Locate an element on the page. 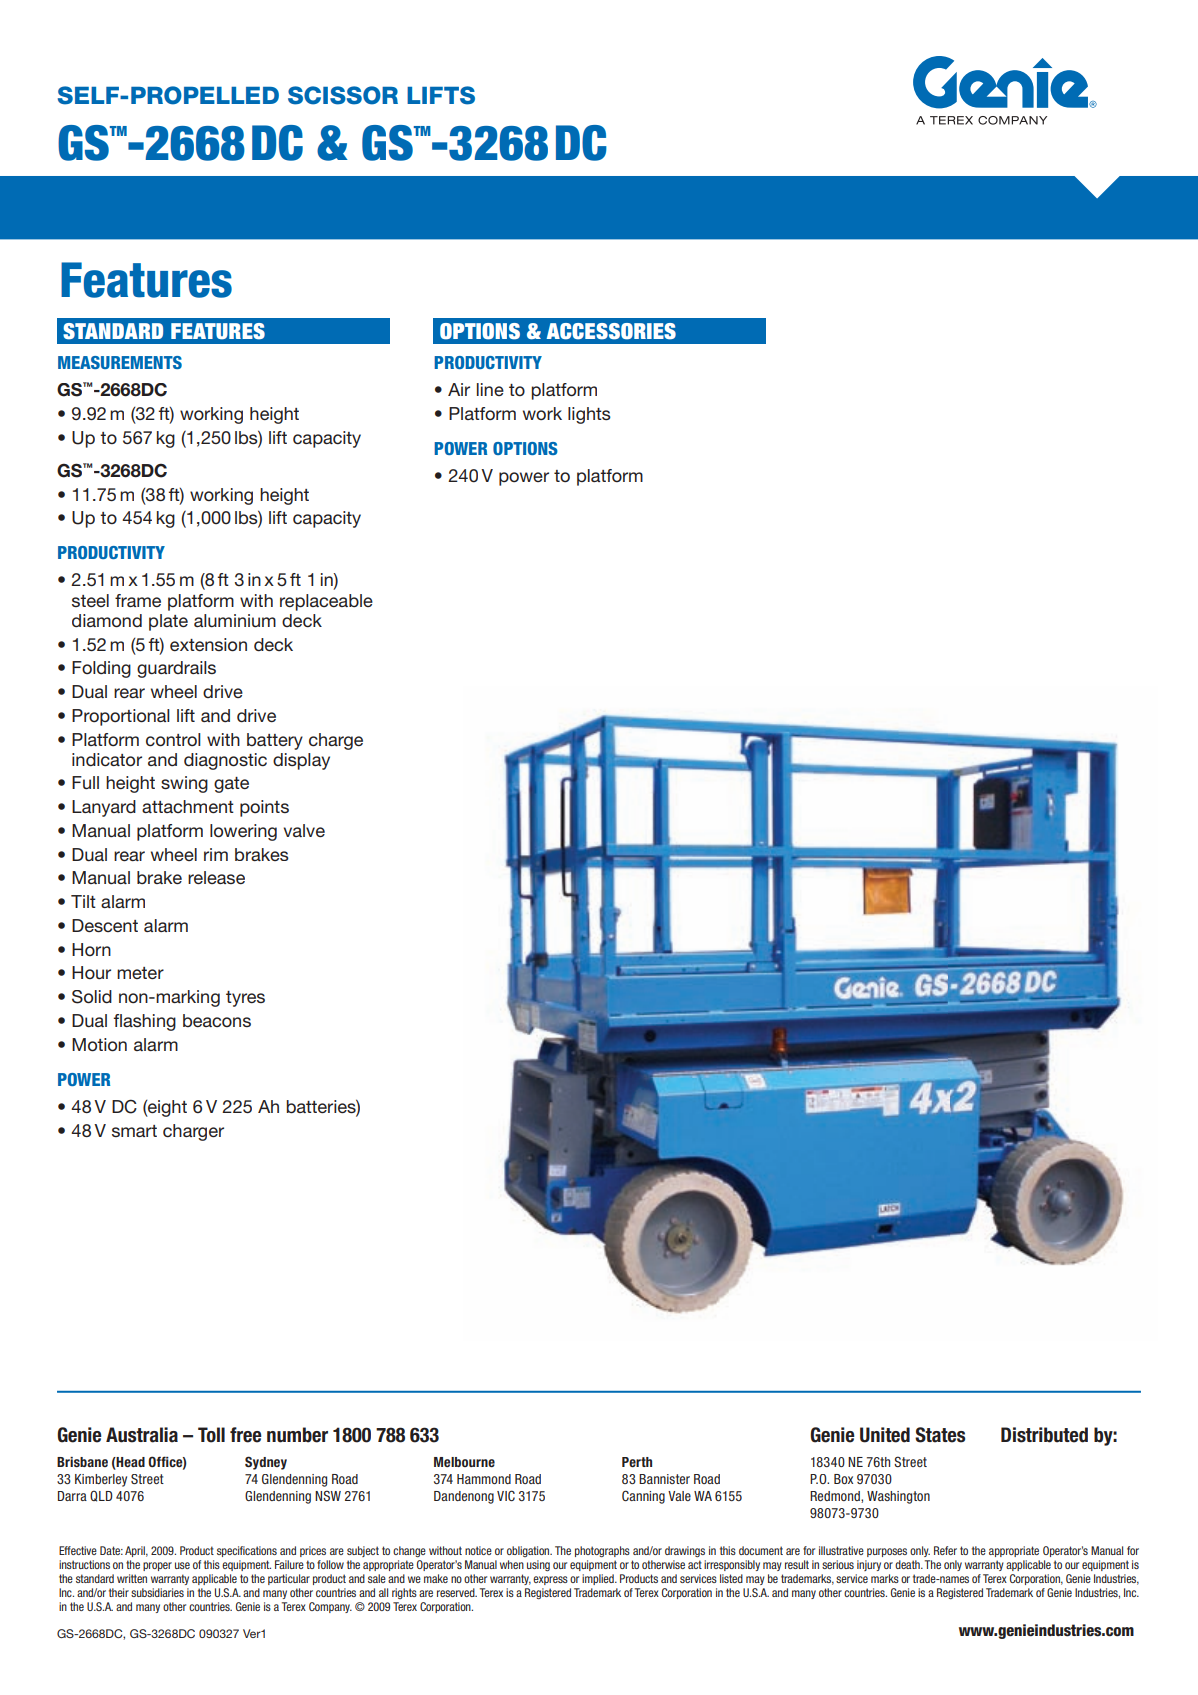 This document has height=1695, width=1198. lights is located at coordinates (589, 415).
